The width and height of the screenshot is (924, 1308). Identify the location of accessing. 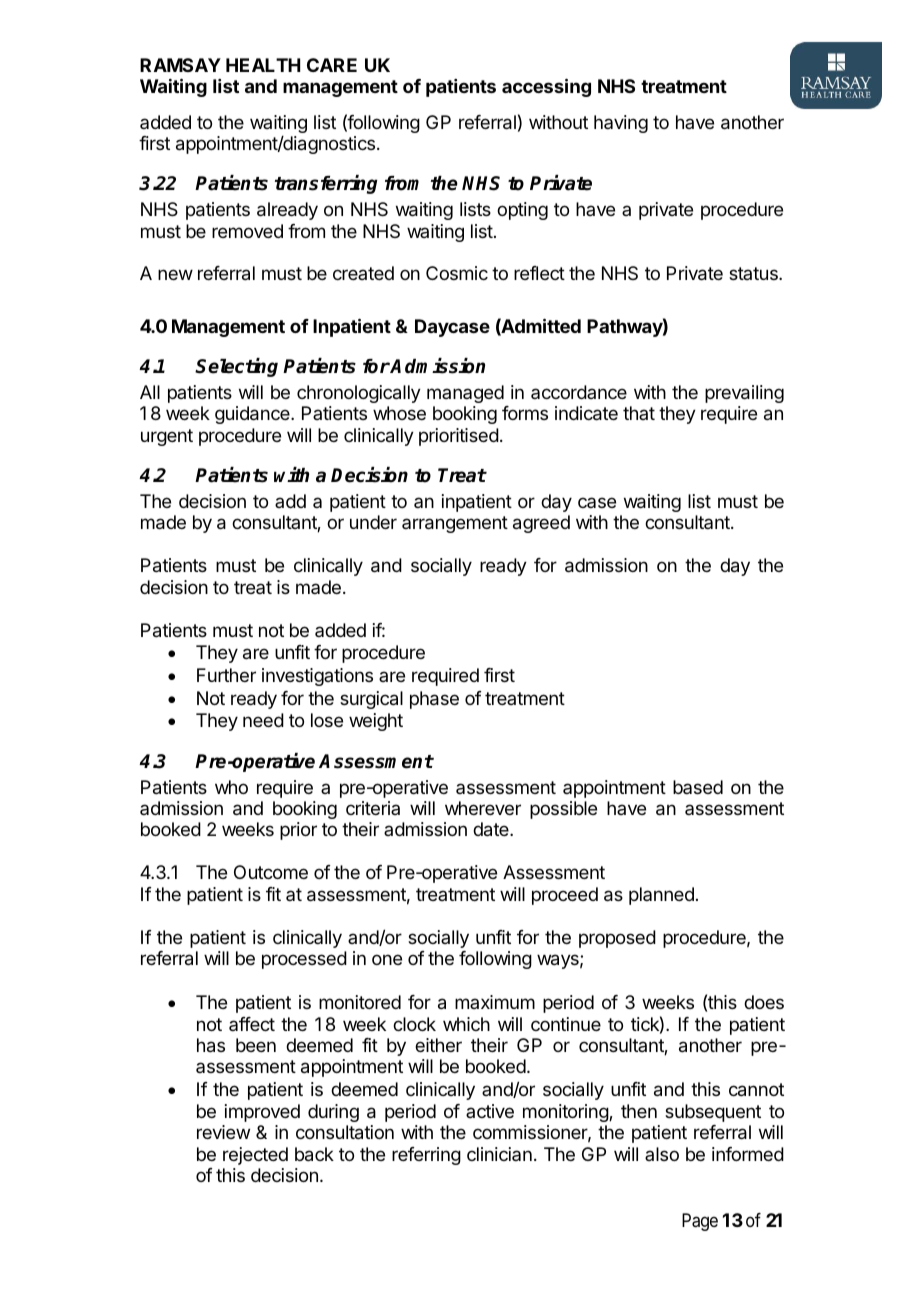
(546, 87).
